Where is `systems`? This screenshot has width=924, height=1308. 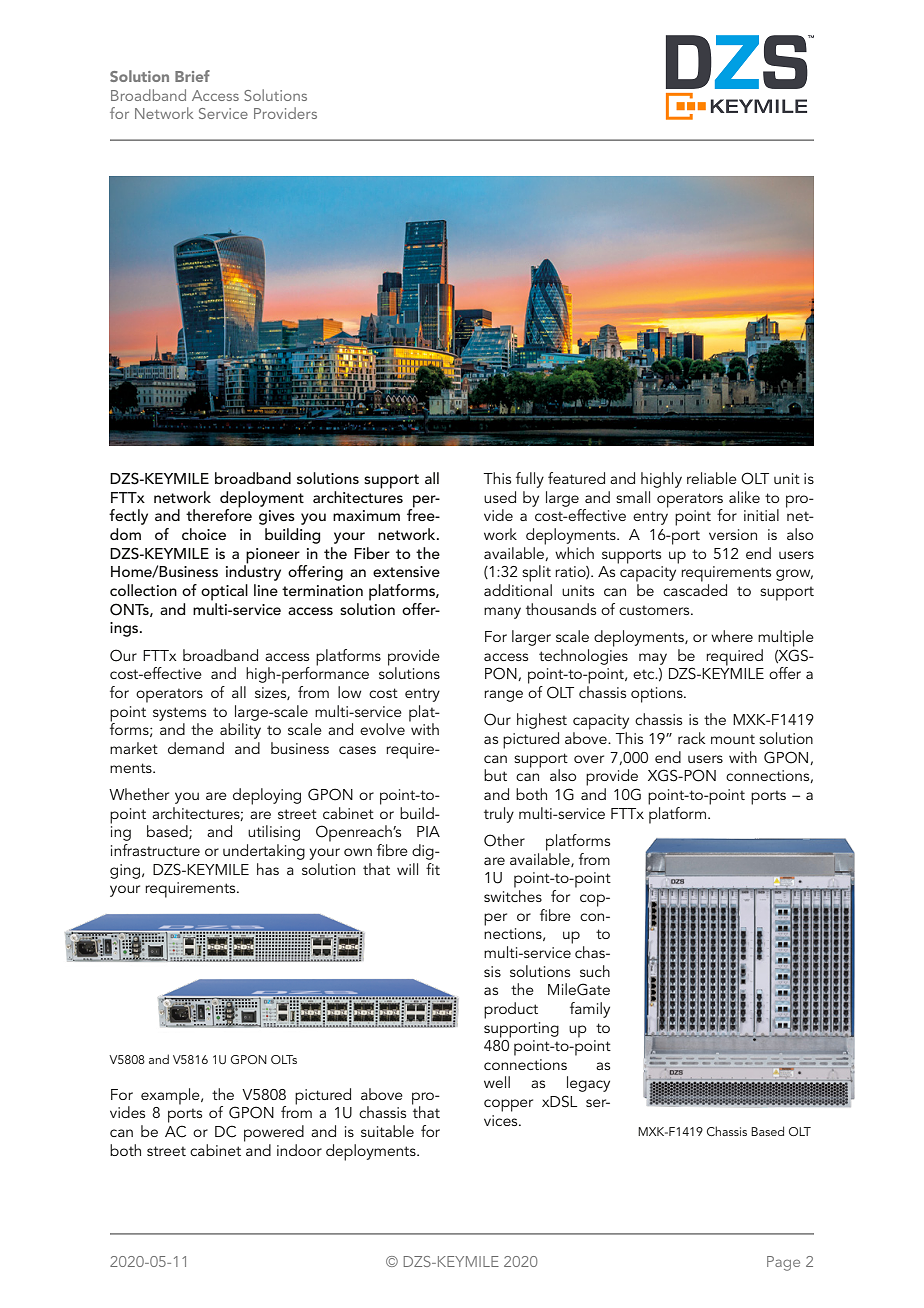
systems is located at coordinates (179, 714).
